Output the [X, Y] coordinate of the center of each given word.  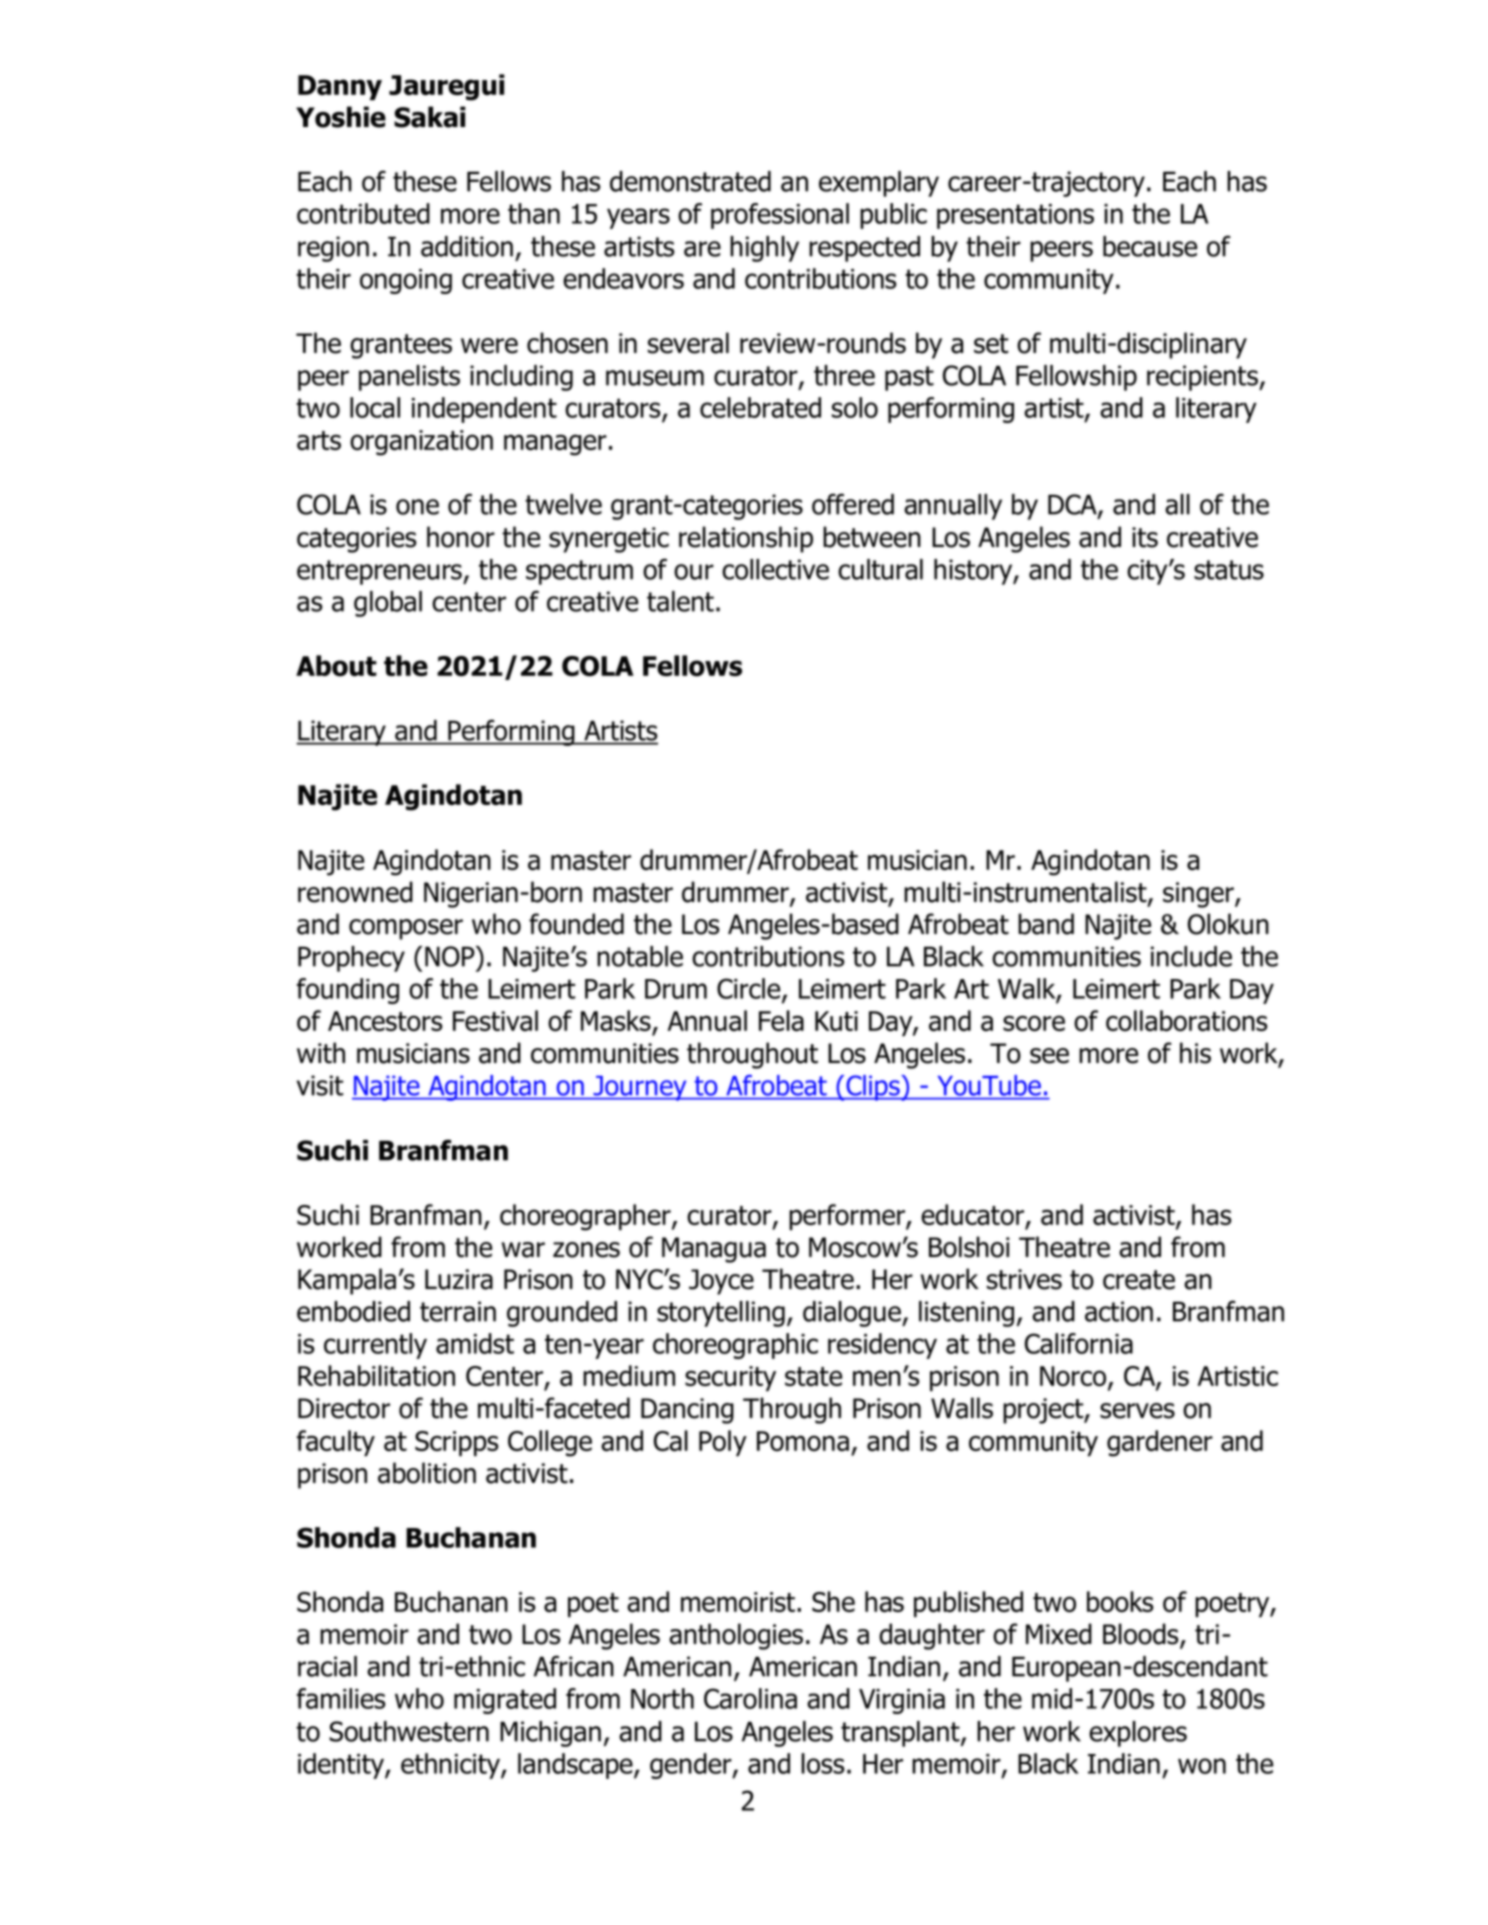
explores [1138, 1734]
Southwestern [409, 1731]
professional [780, 216]
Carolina [750, 1698]
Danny [340, 87]
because [1150, 246]
